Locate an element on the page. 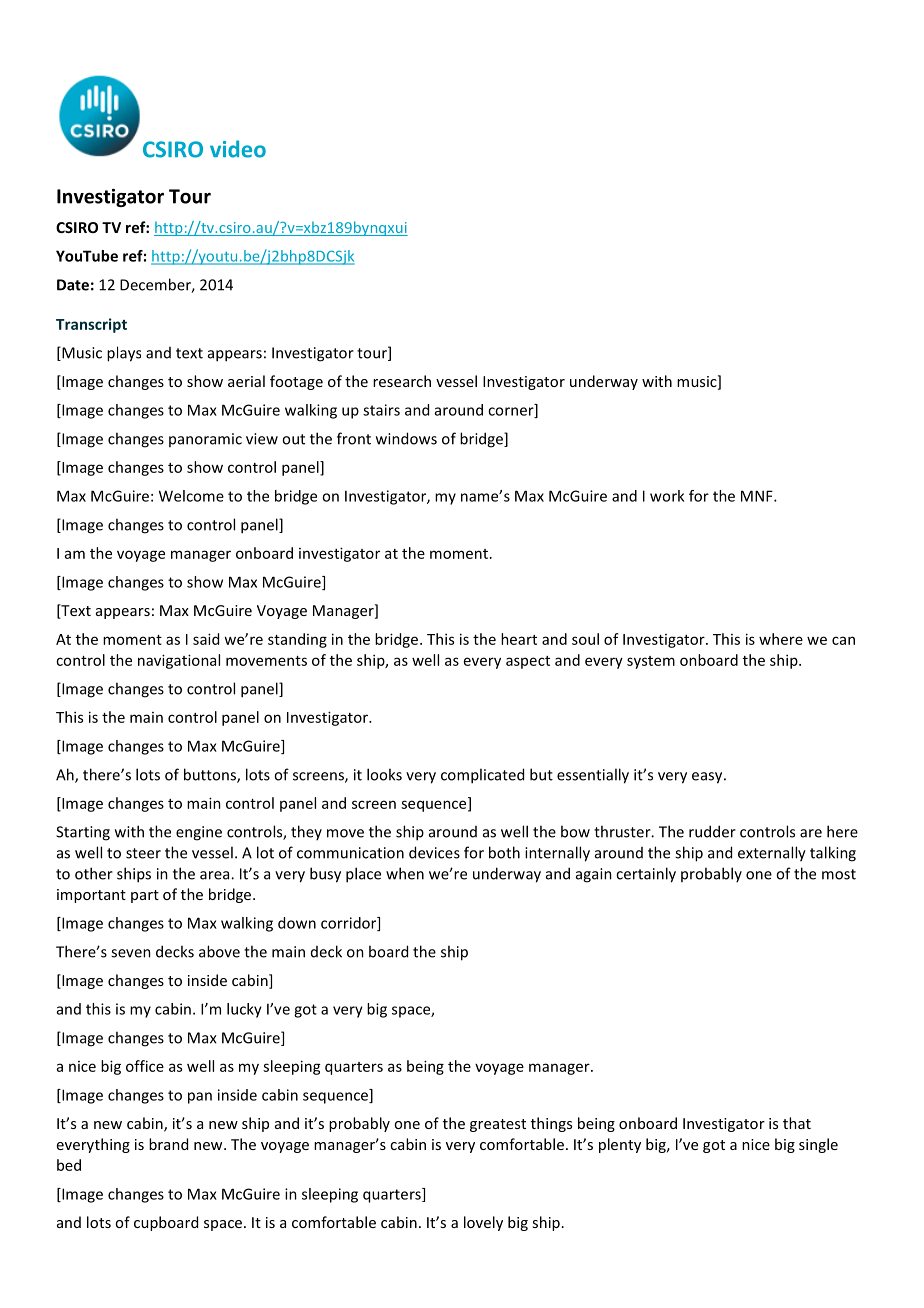 This page has width=924, height=1308. aspect is located at coordinates (528, 662).
